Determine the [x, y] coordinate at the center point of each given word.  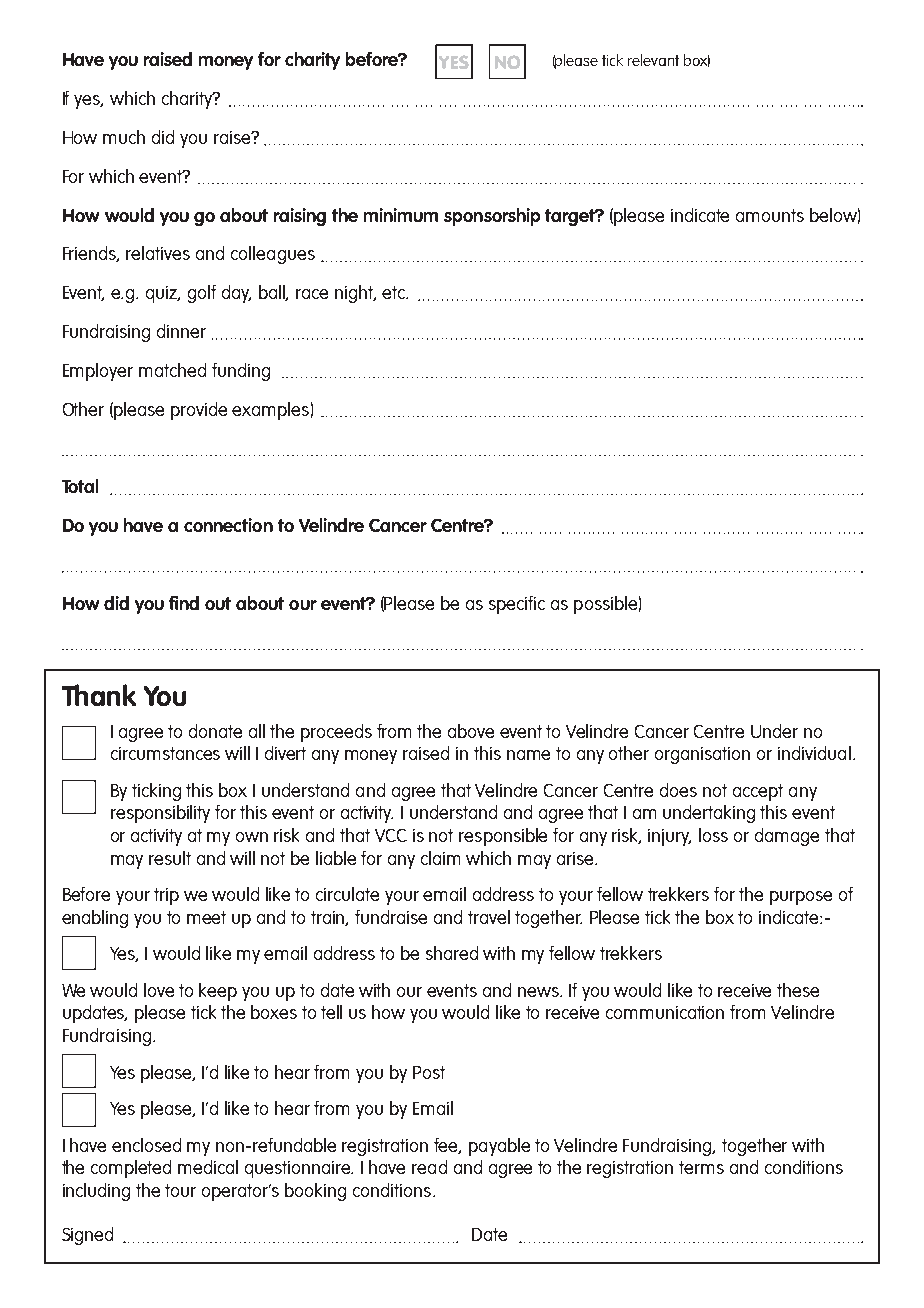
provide [199, 411]
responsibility [160, 814]
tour [180, 1190]
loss [713, 835]
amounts [770, 215]
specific [517, 605]
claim [440, 858]
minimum [401, 215]
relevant [653, 60]
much [124, 137]
